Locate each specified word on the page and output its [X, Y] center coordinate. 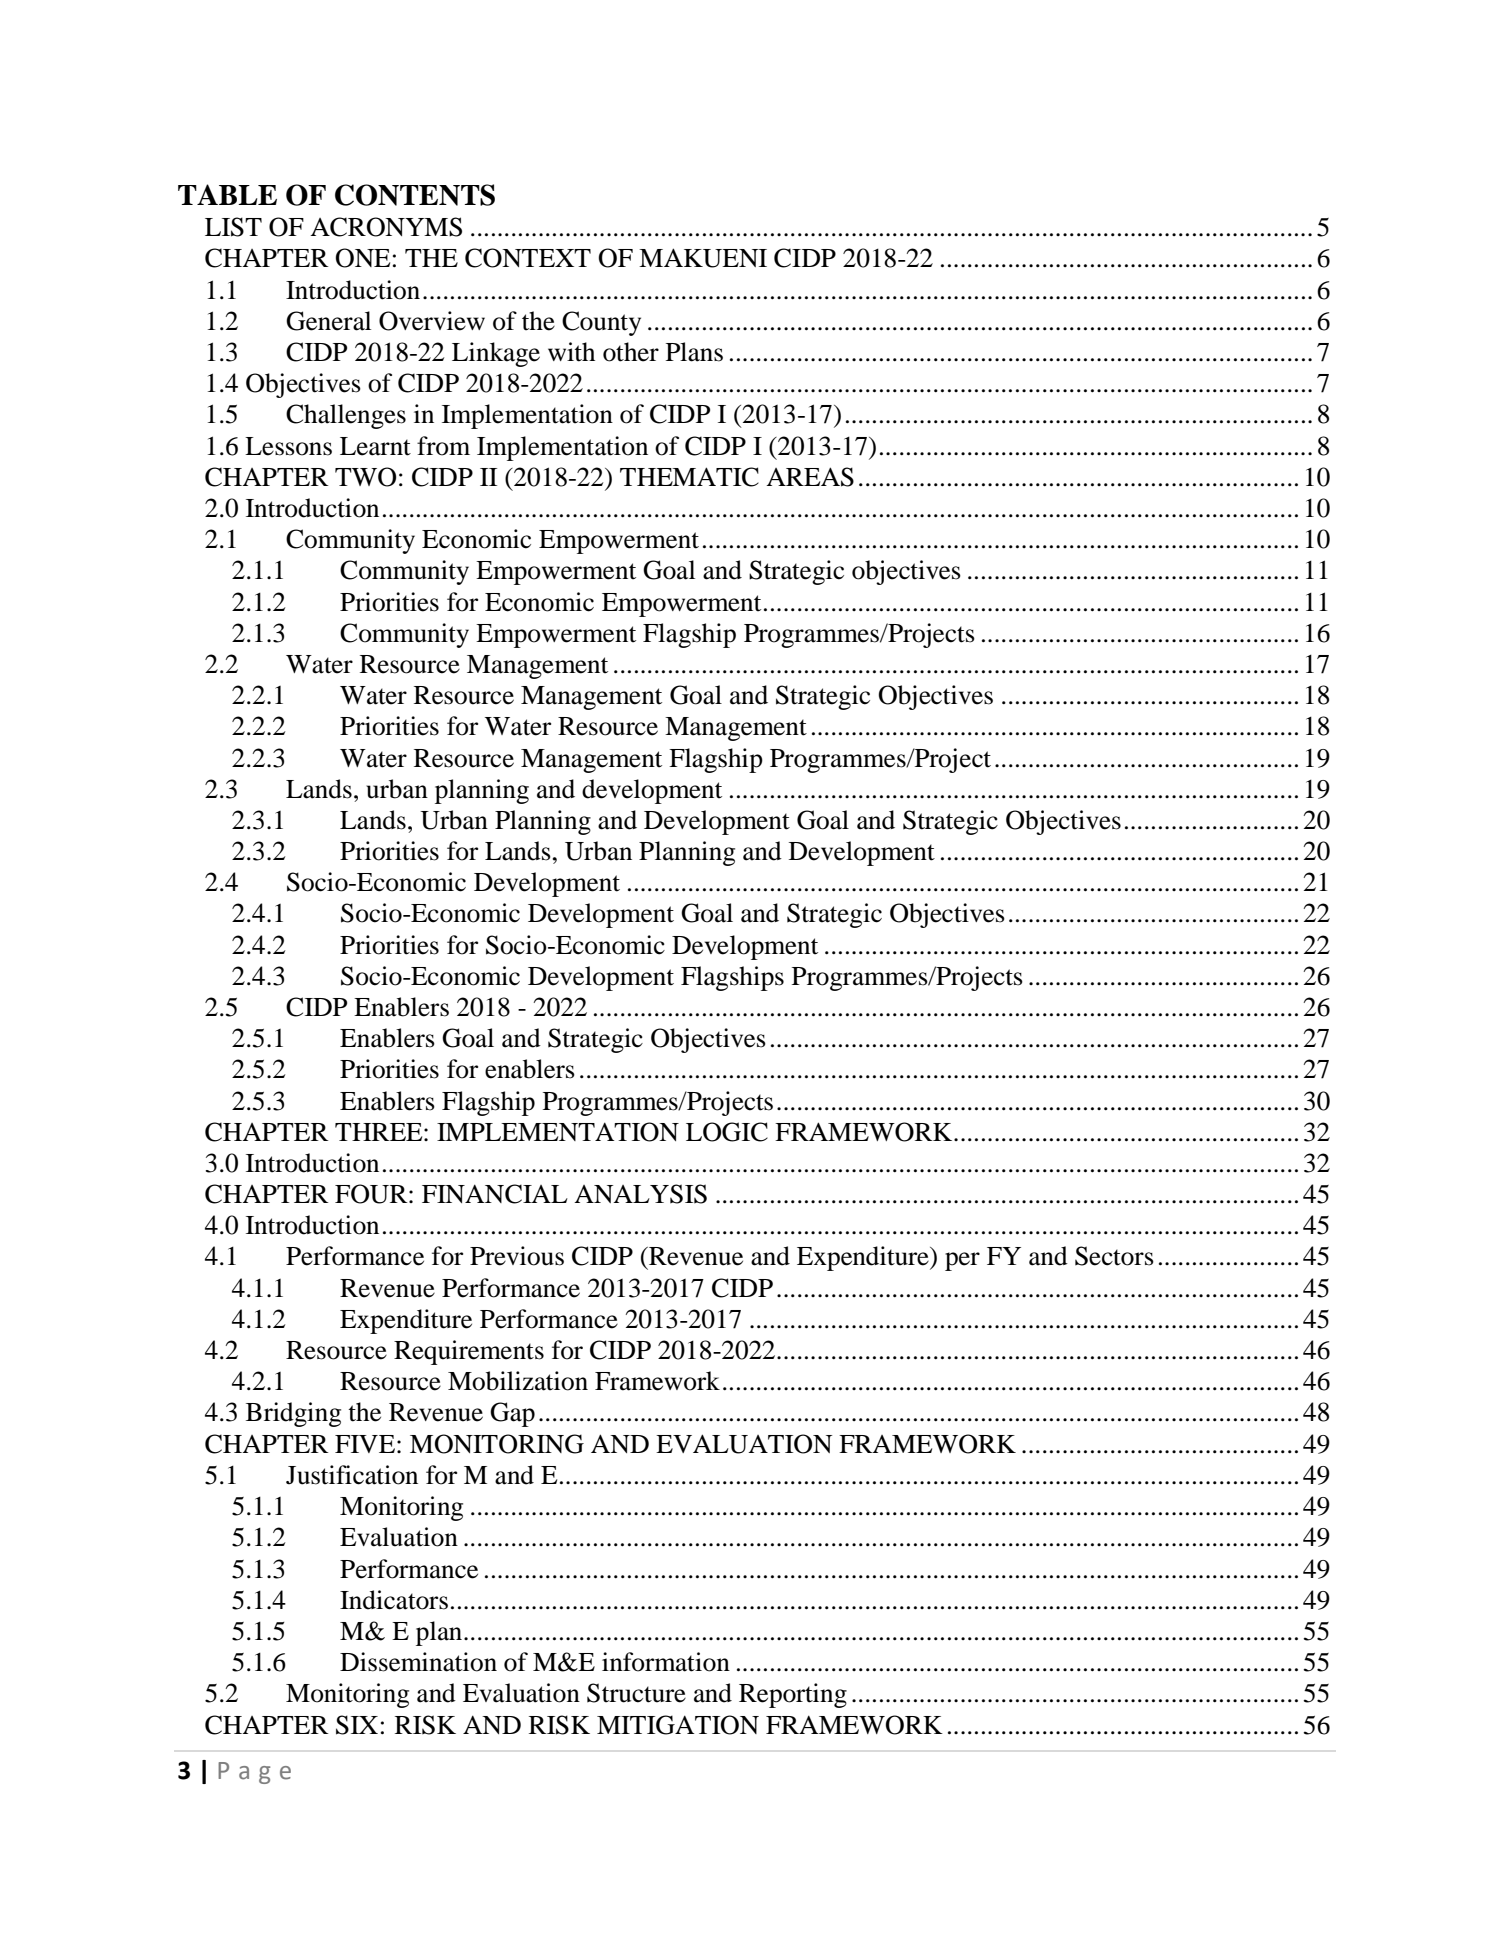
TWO [365, 477]
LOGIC [727, 1132]
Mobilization [518, 1381]
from [443, 446]
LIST [233, 227]
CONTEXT [528, 258]
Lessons [288, 446]
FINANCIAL [495, 1194]
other [631, 352]
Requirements [469, 1352]
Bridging [293, 1414]
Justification [352, 1475]
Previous [517, 1256]
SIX [357, 1725]
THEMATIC [689, 477]
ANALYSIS [640, 1194]
